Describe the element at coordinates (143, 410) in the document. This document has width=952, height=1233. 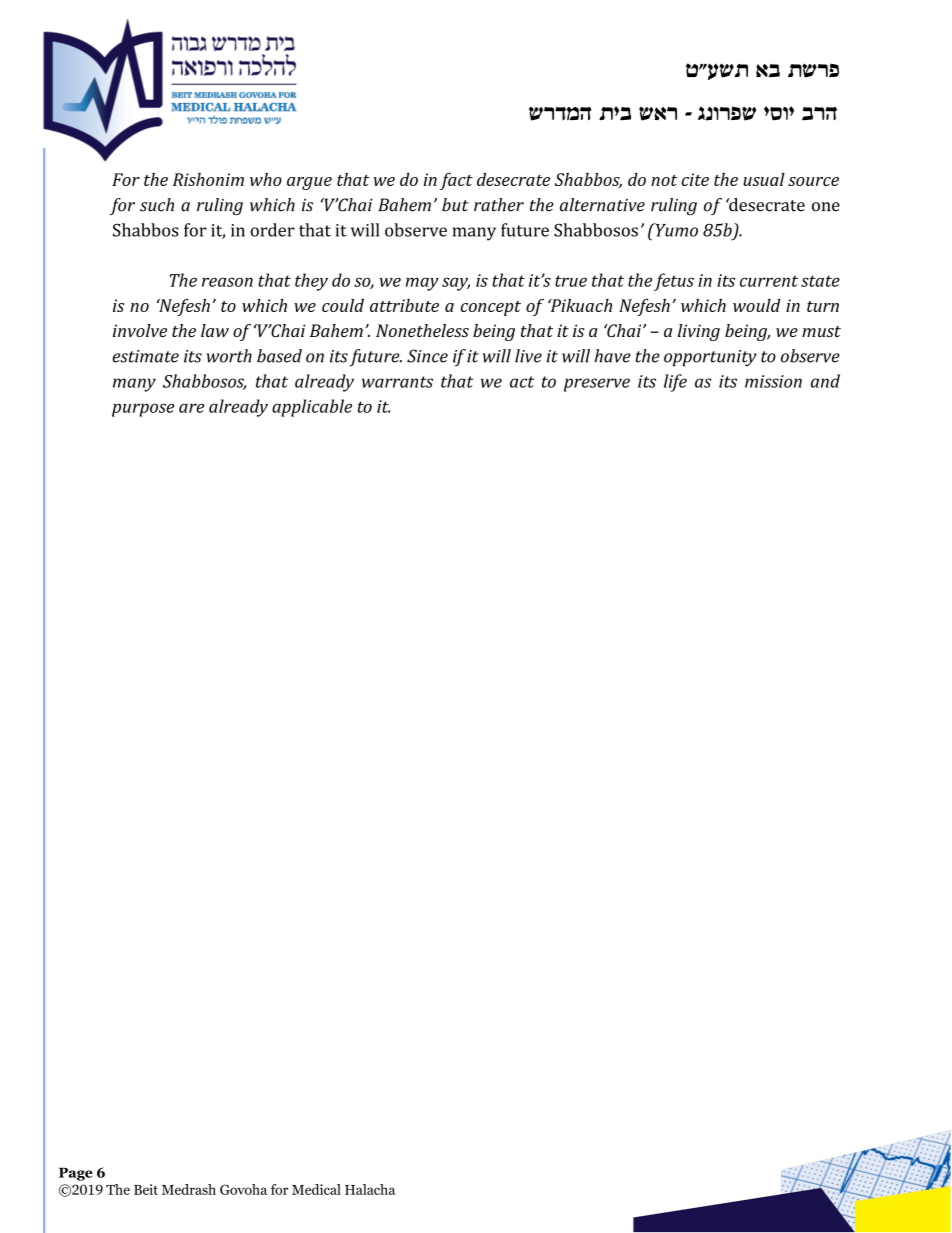
I see `purpose` at that location.
